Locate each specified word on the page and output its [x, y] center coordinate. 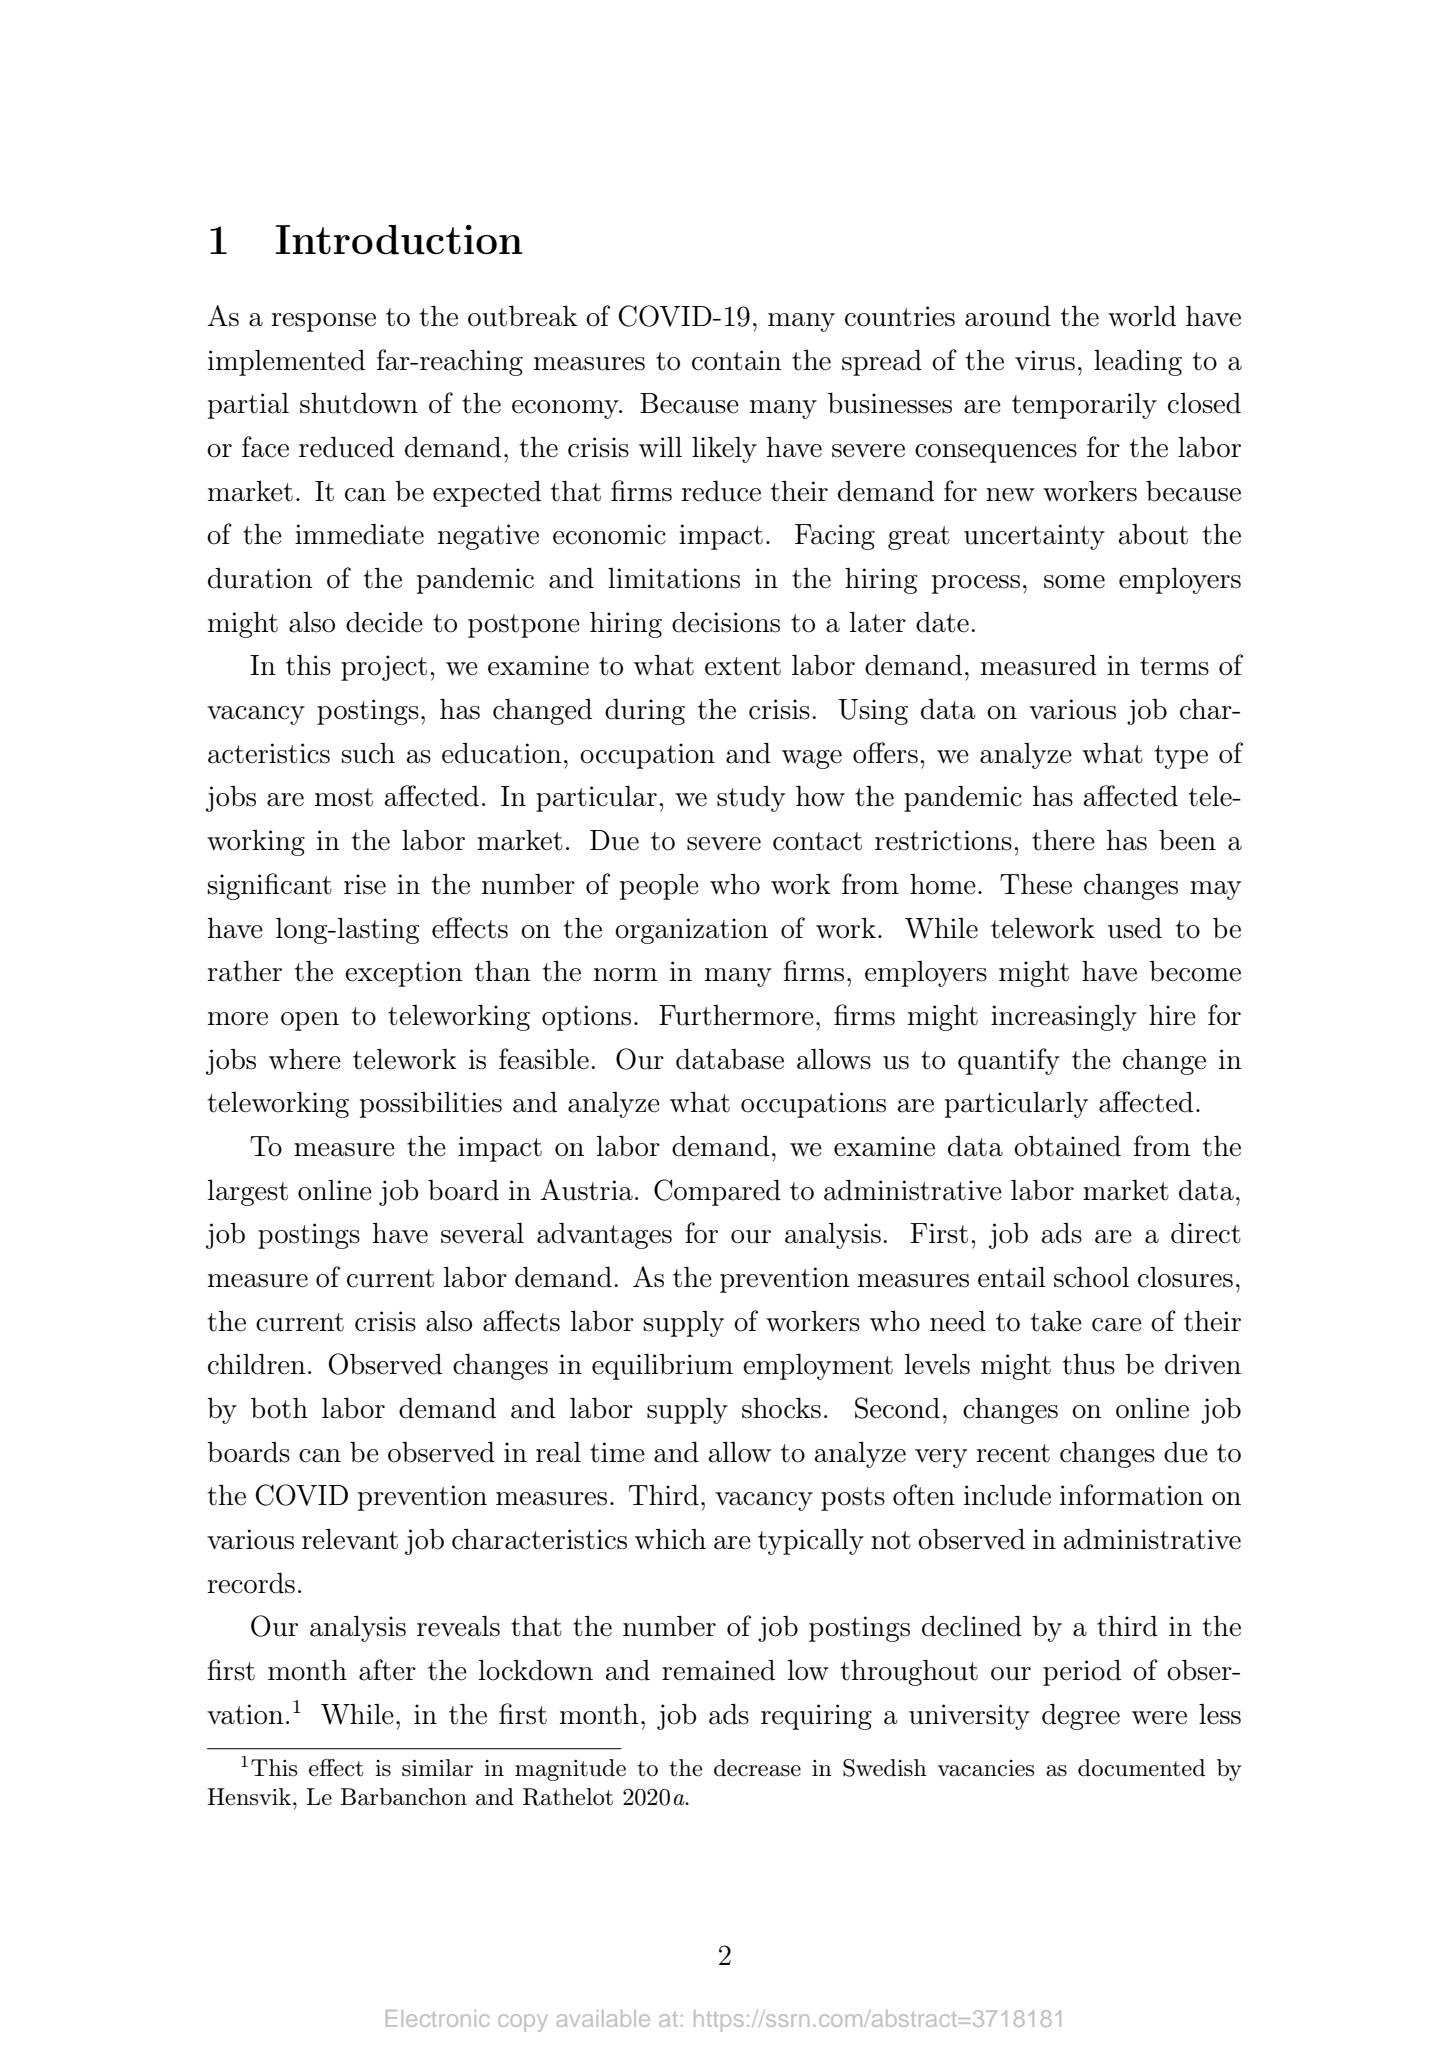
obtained [1067, 1146]
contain [737, 360]
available [603, 2018]
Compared [717, 1192]
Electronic [437, 2018]
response [323, 322]
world [1142, 316]
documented [1141, 1768]
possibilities [431, 1105]
